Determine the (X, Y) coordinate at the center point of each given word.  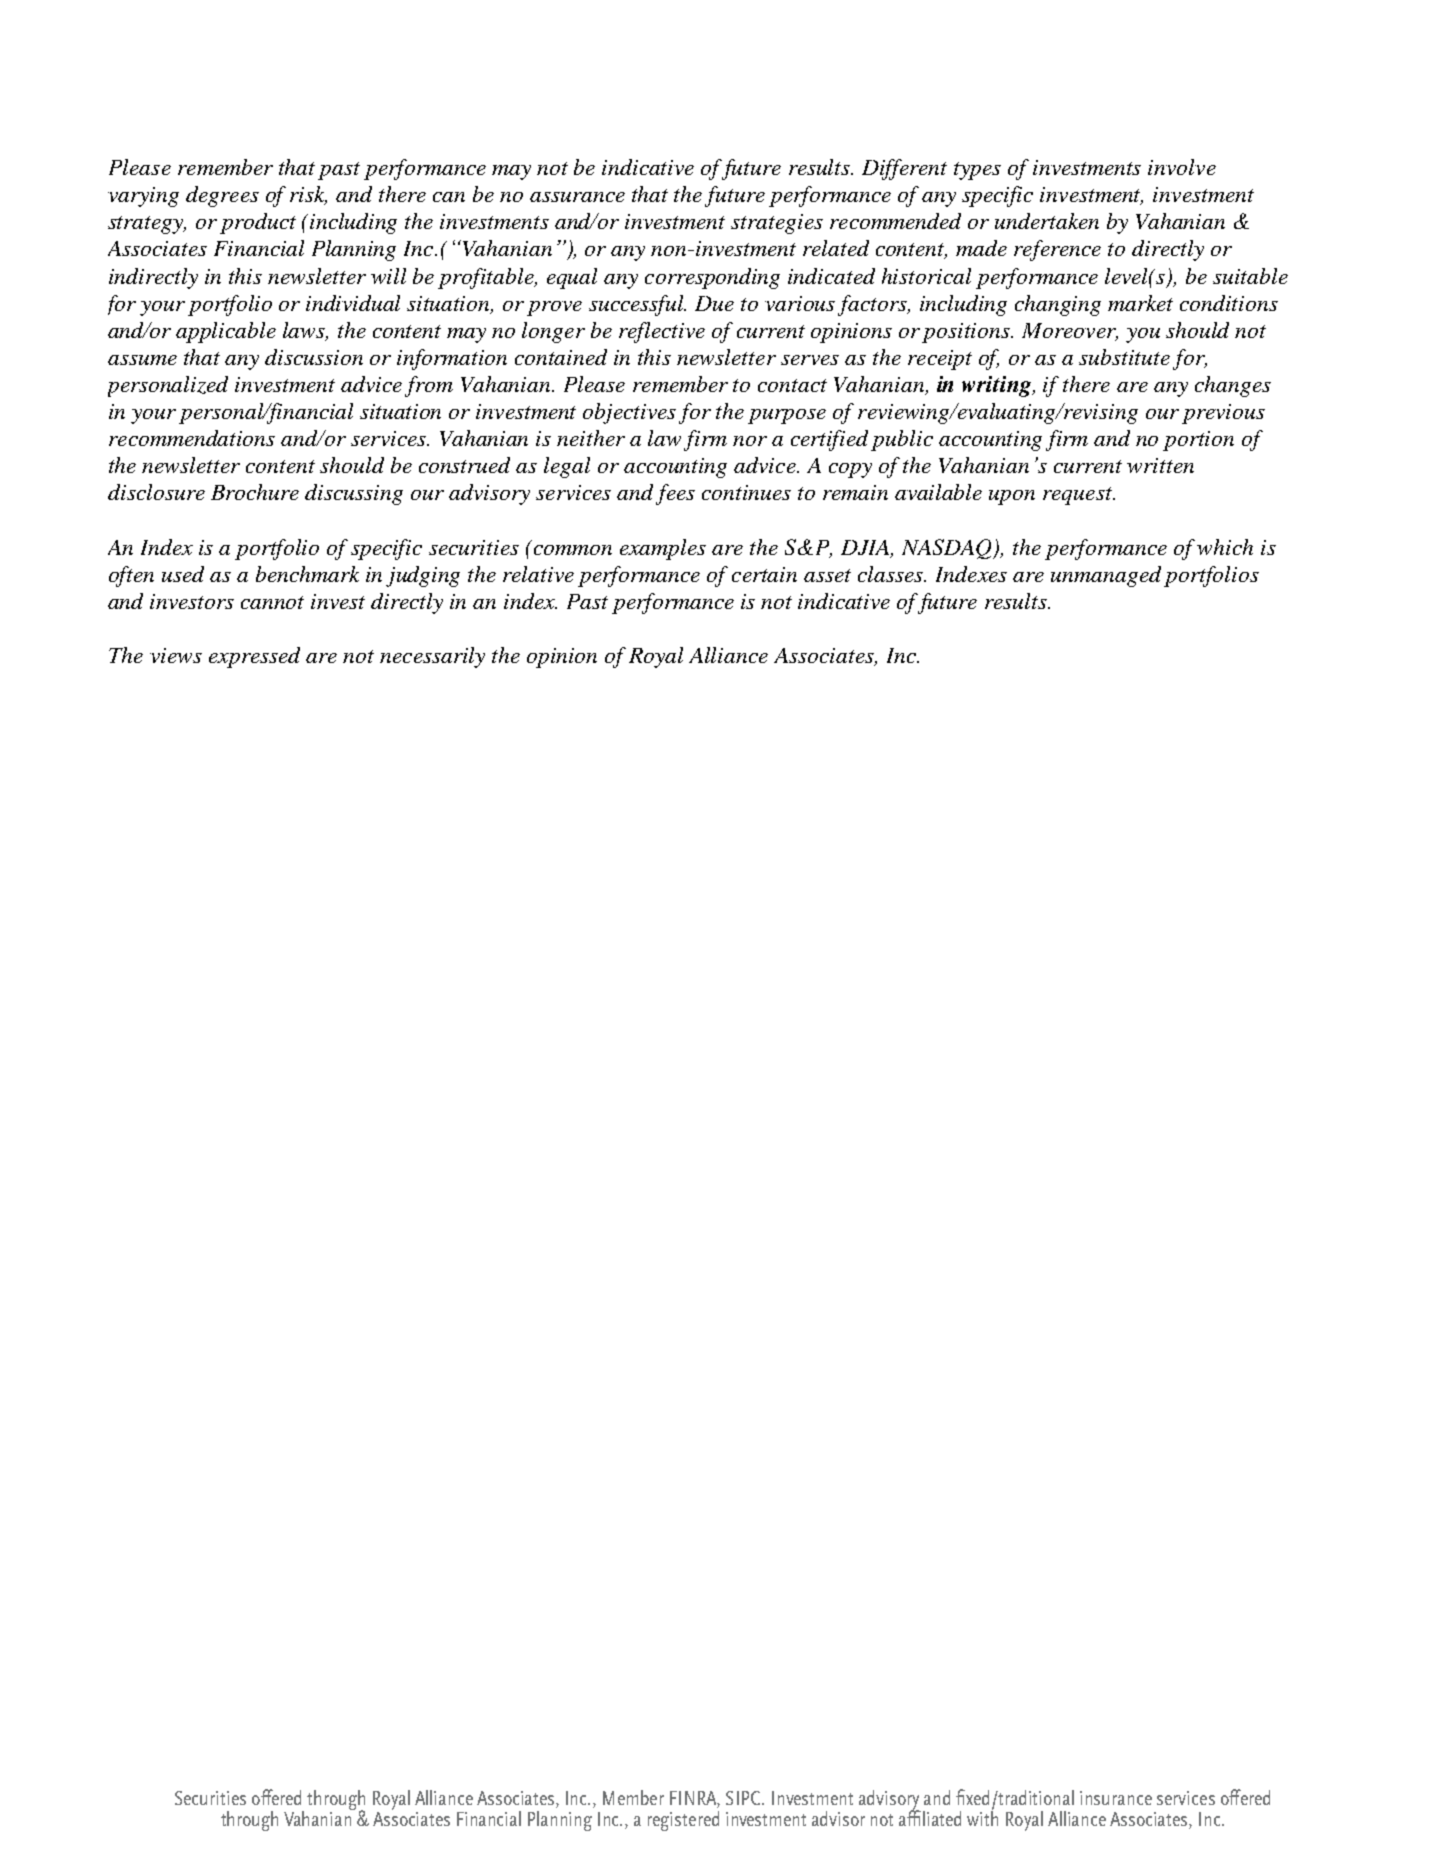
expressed (254, 657)
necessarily (432, 657)
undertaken (1047, 221)
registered (683, 1821)
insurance (1116, 1798)
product (258, 223)
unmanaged (1106, 576)
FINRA (695, 1799)
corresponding (712, 278)
